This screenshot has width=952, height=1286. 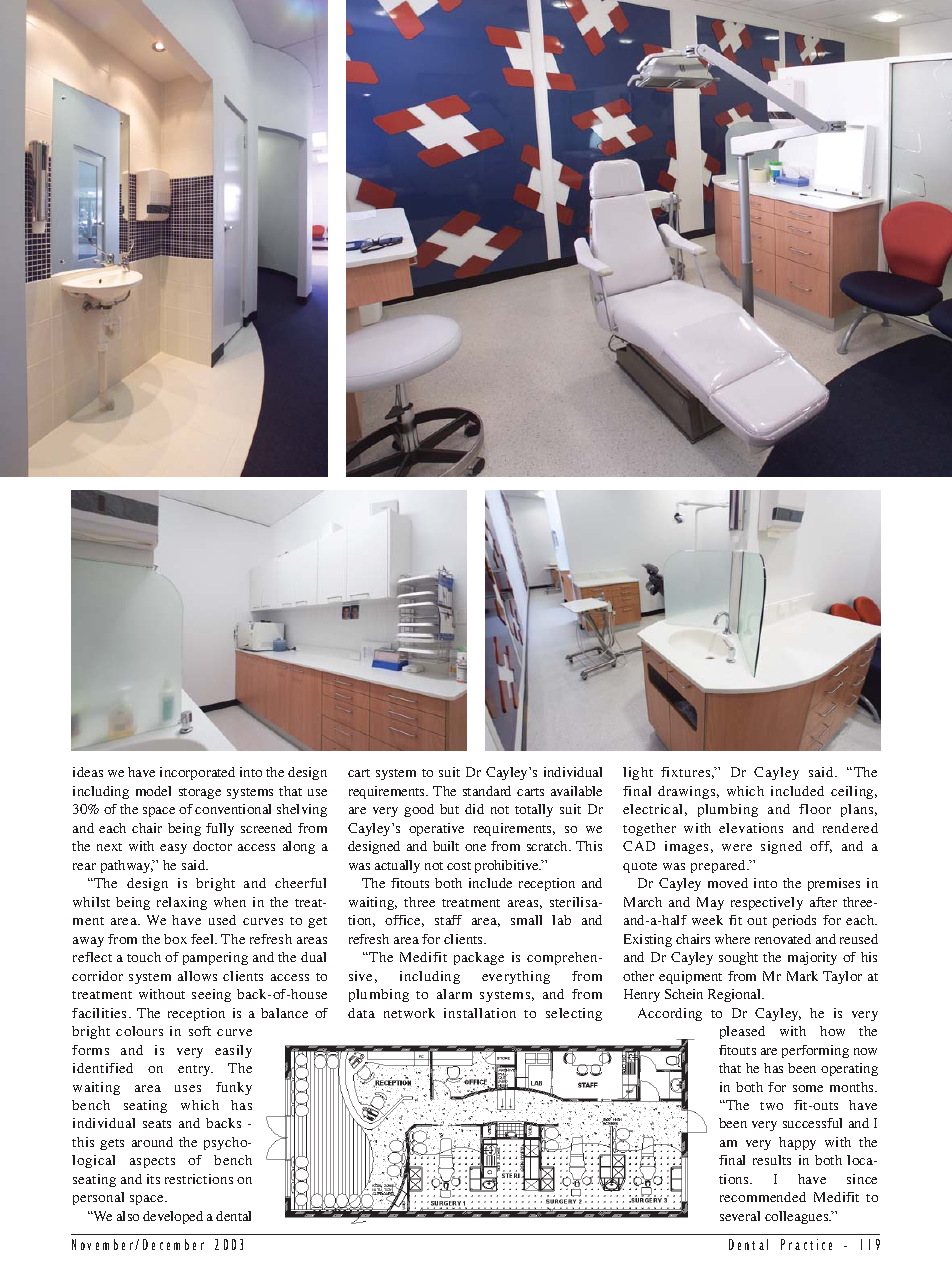 I want to click on standard, so click(x=487, y=791).
